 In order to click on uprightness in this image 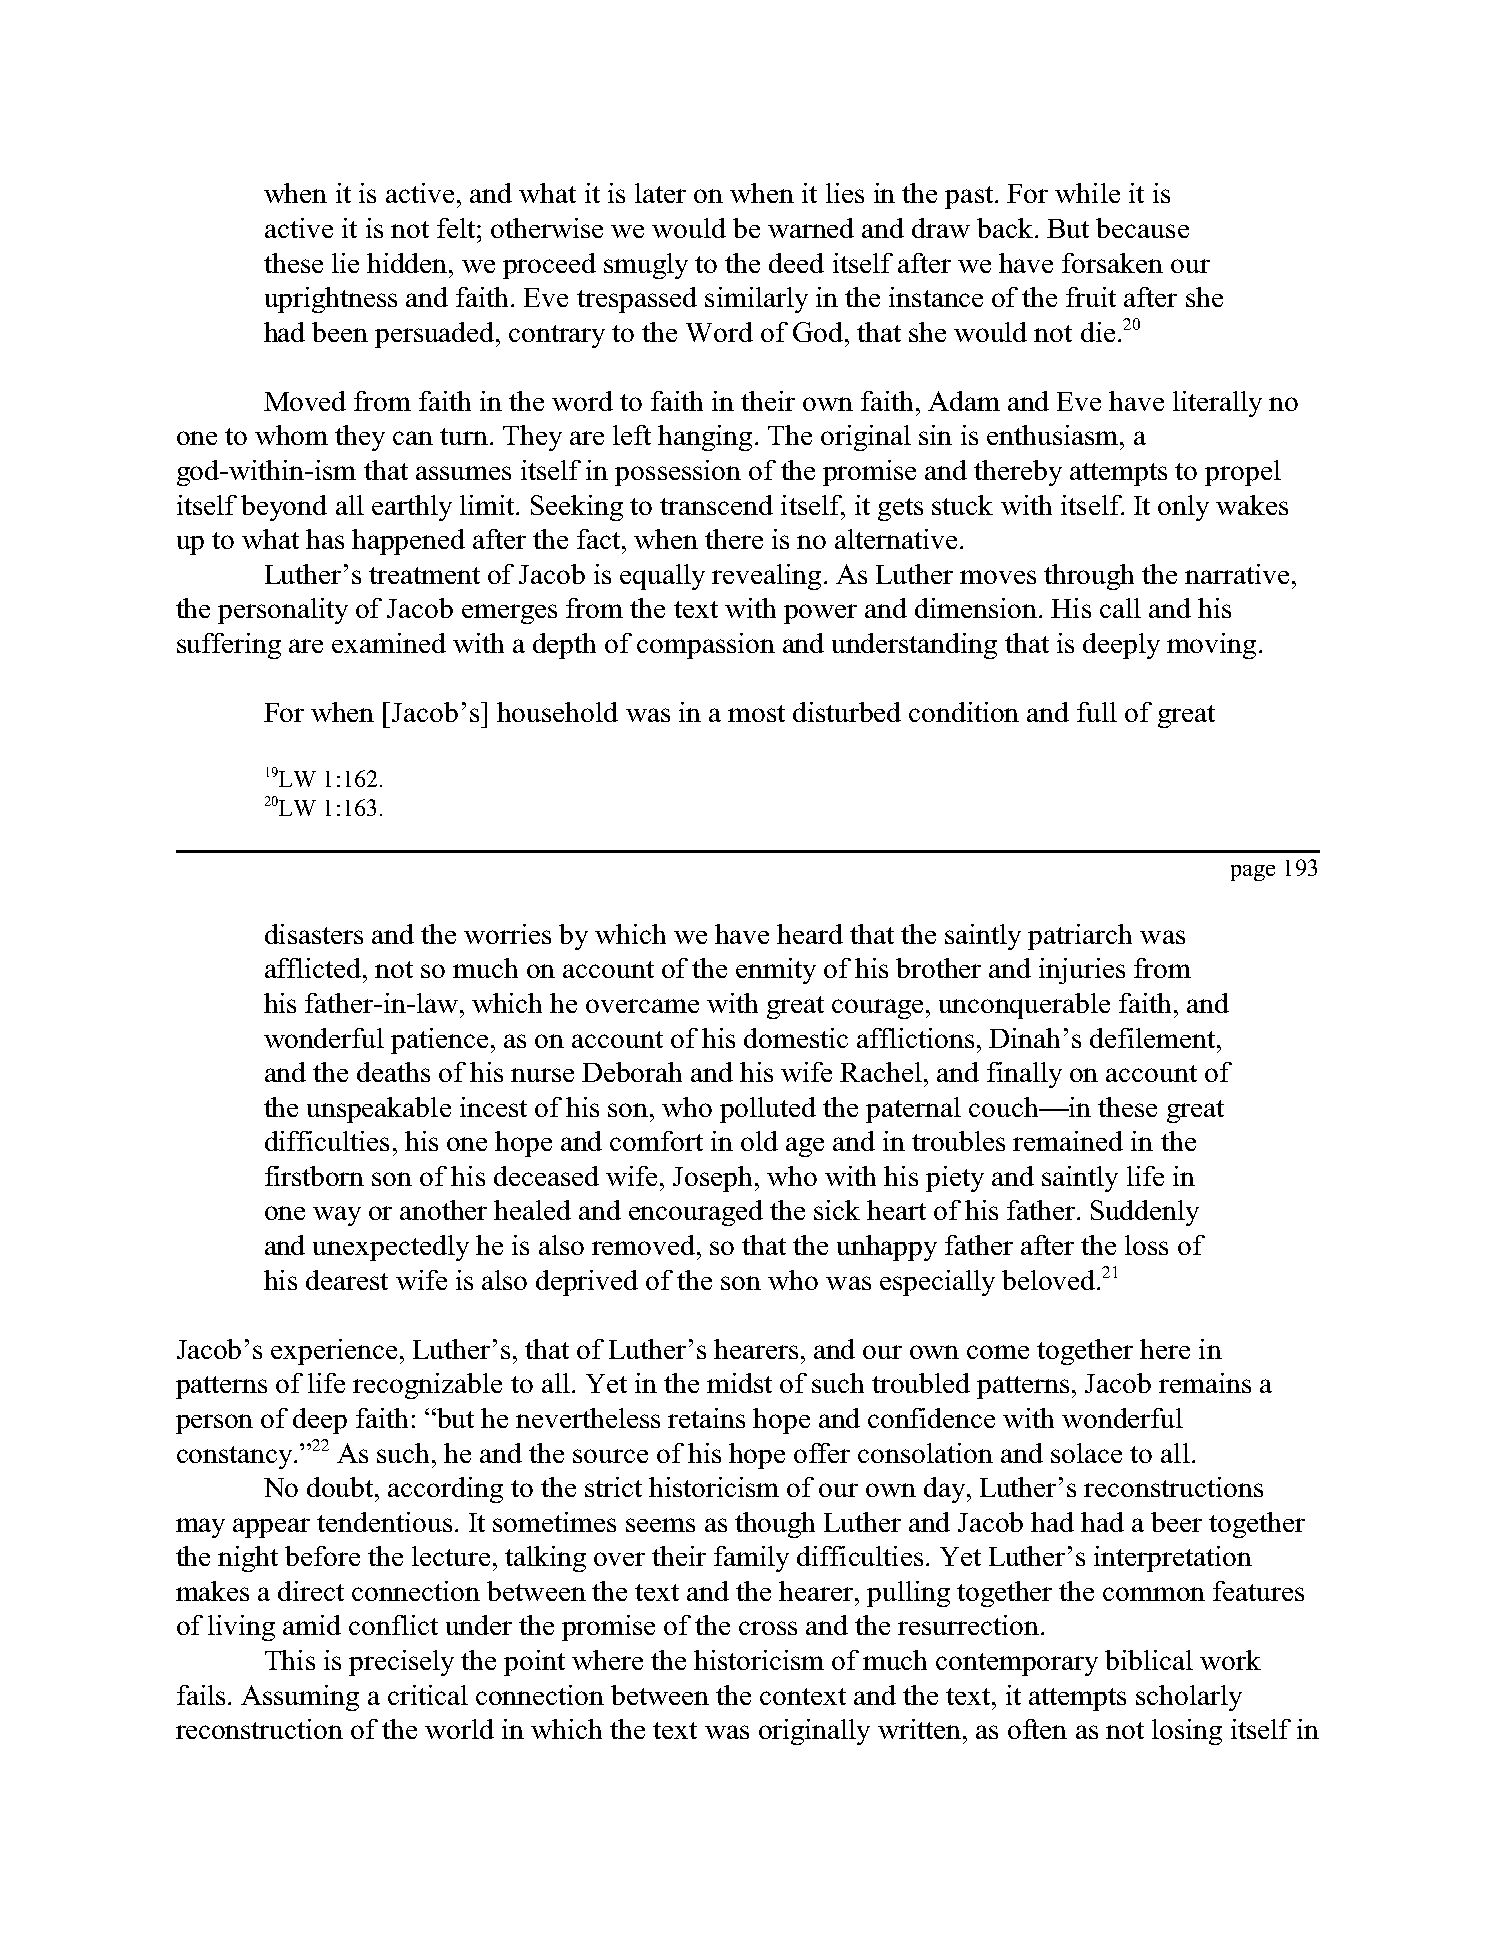, I will do `click(331, 300)`.
